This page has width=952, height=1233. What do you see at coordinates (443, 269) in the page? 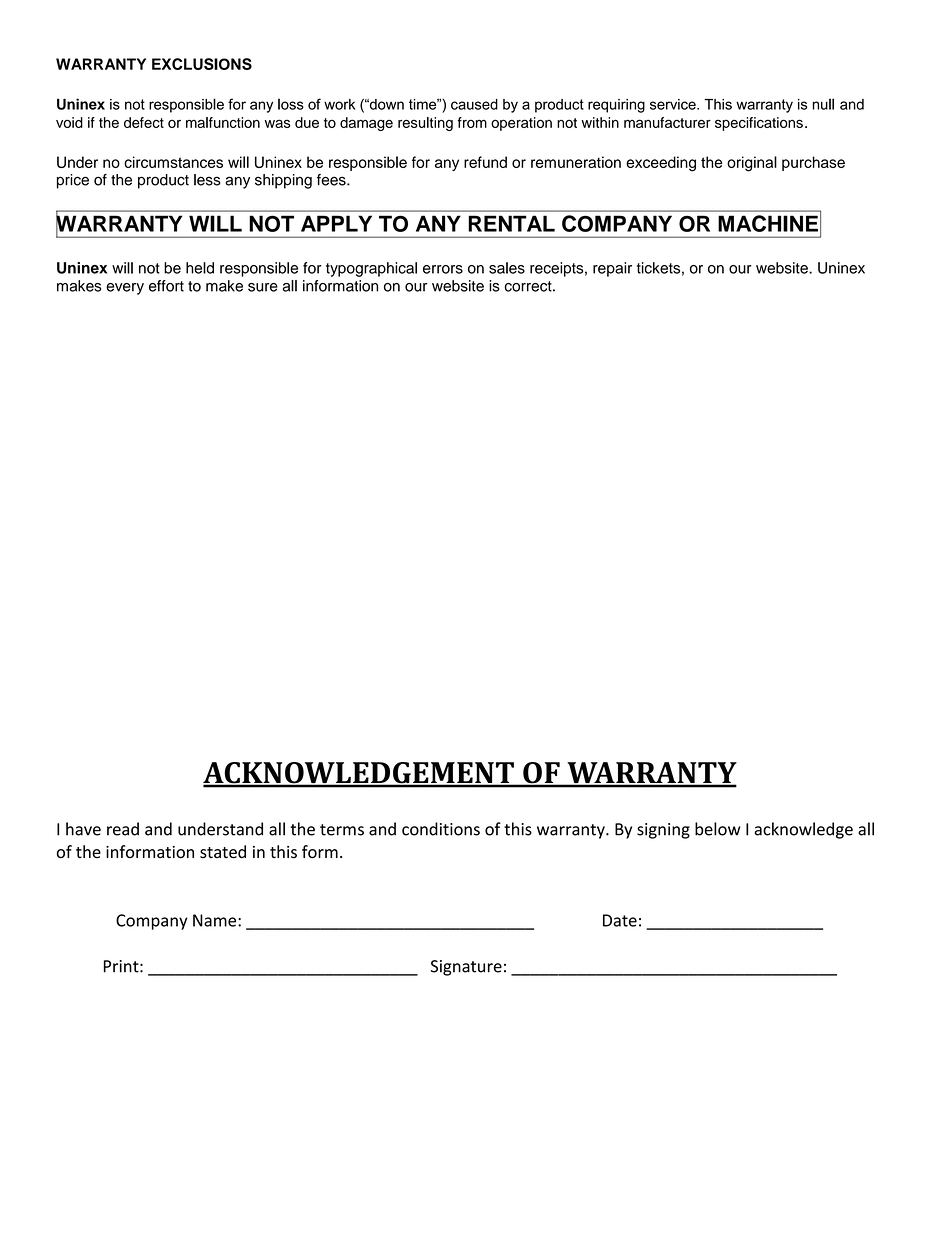
I see `errors` at bounding box center [443, 269].
